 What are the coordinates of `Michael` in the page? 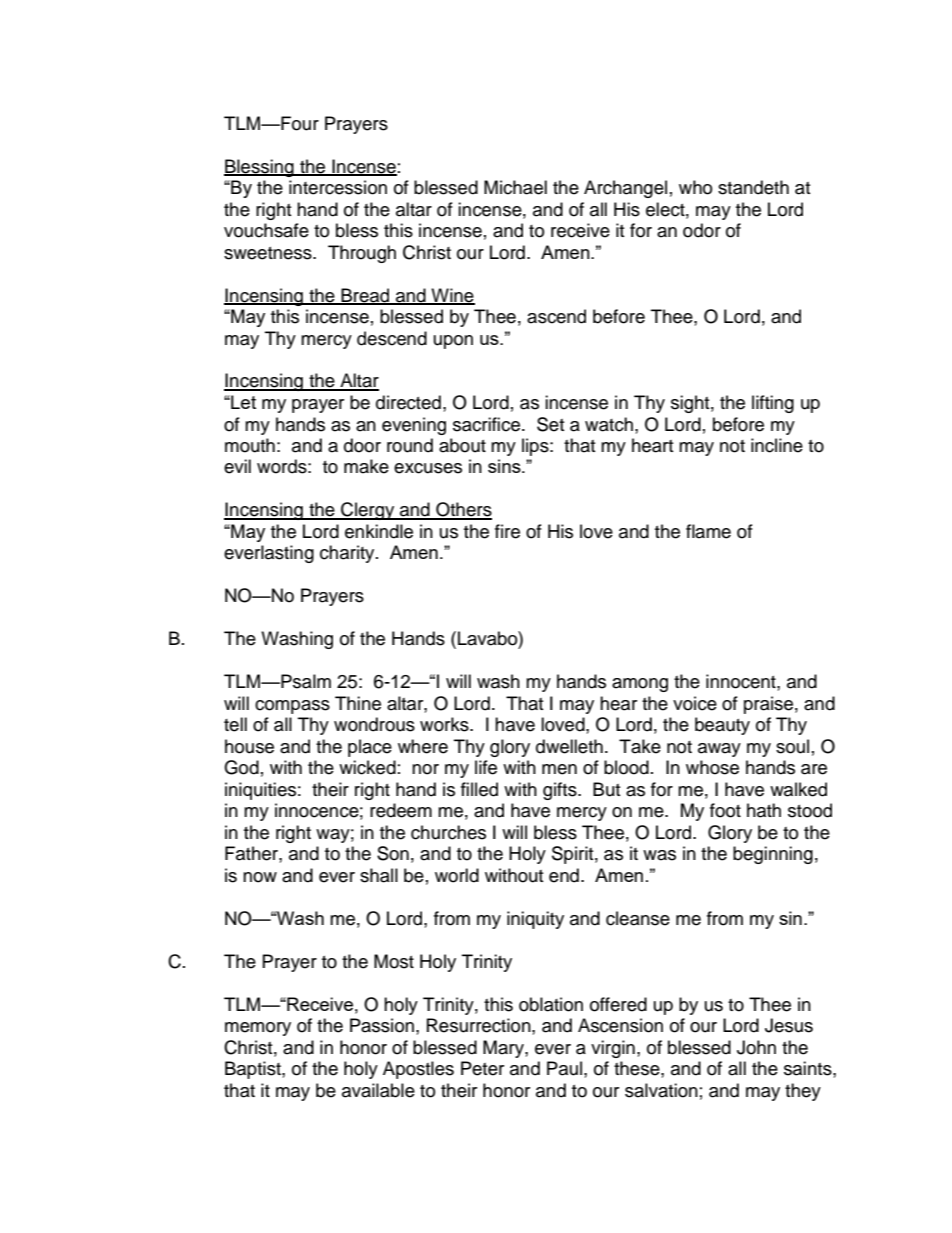 It's located at (515, 187).
